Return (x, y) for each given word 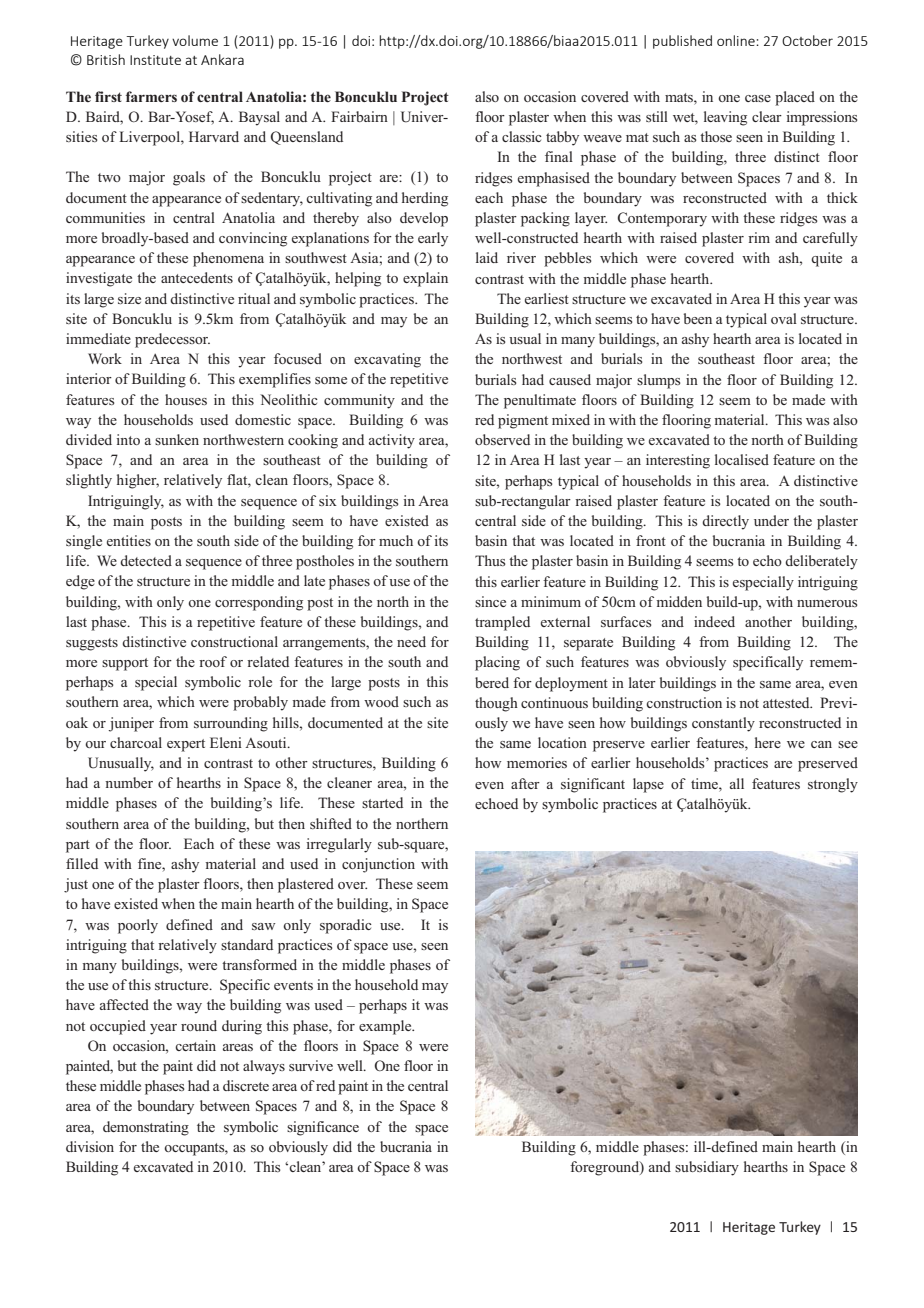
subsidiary (707, 1168)
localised (742, 459)
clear (767, 116)
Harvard (214, 136)
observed (502, 439)
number (129, 782)
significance (323, 1128)
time (705, 783)
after (525, 783)
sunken (177, 439)
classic (522, 136)
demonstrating (146, 1128)
